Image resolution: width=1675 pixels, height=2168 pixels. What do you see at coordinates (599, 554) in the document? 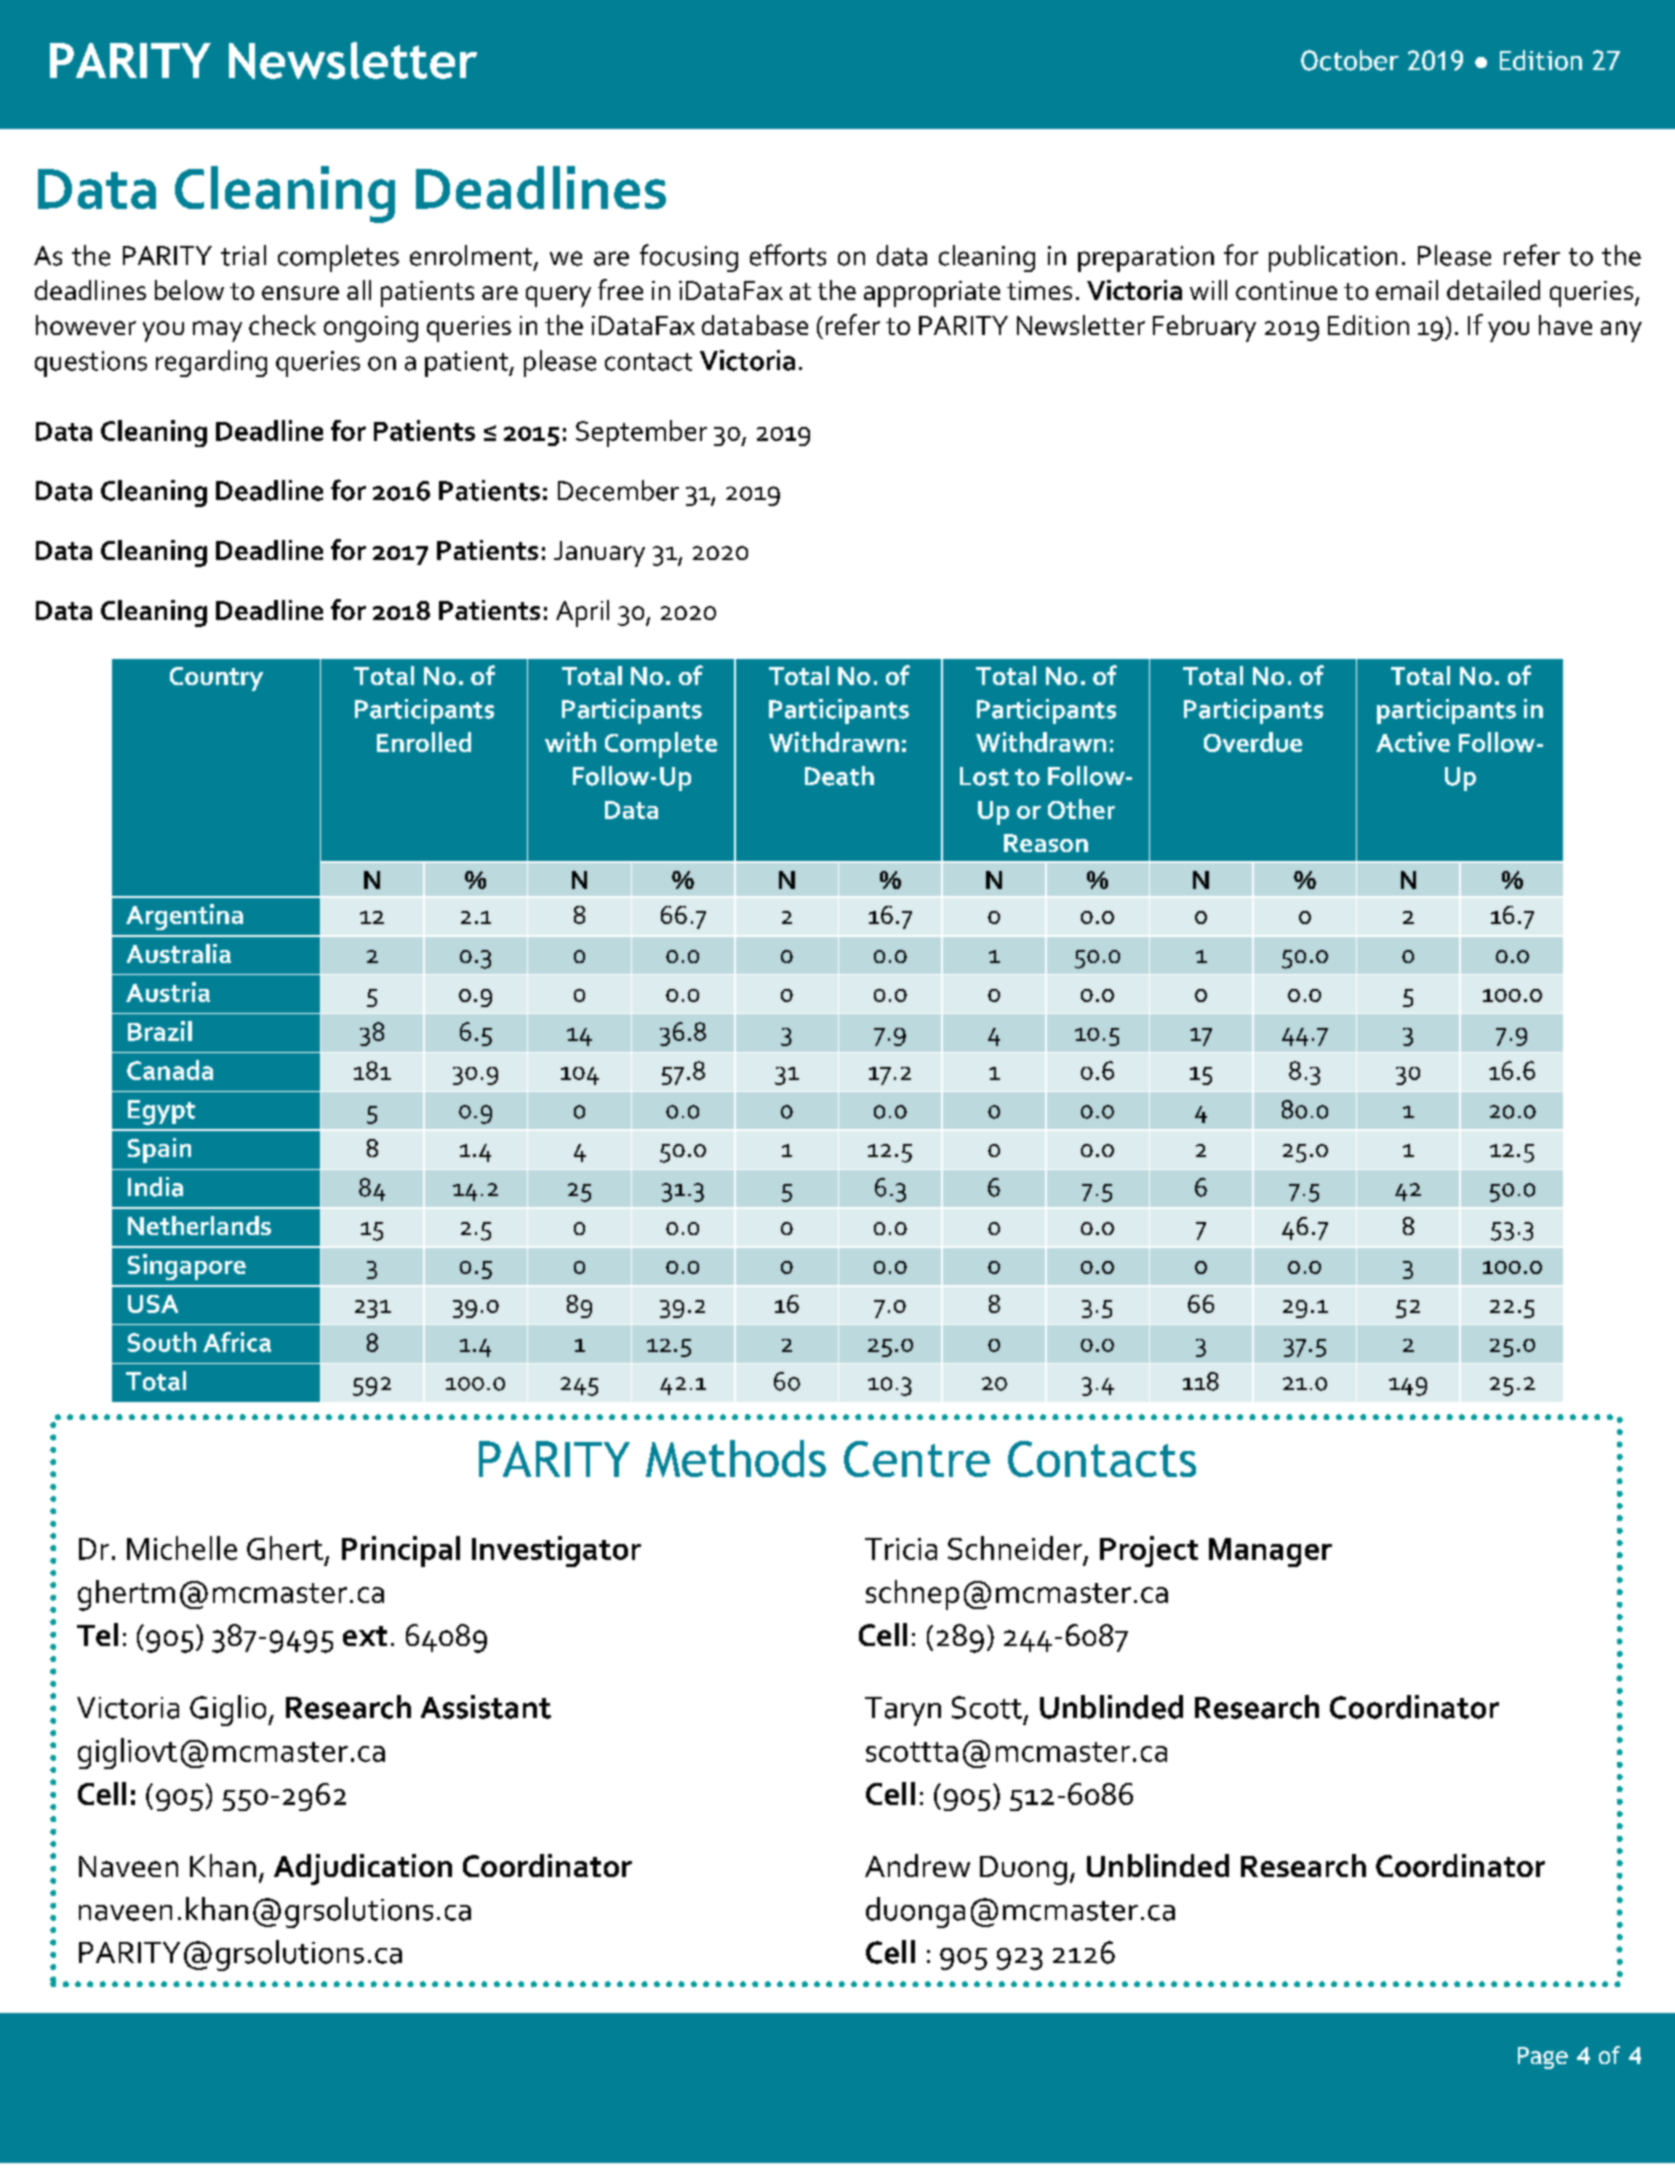
I see `January` at bounding box center [599, 554].
